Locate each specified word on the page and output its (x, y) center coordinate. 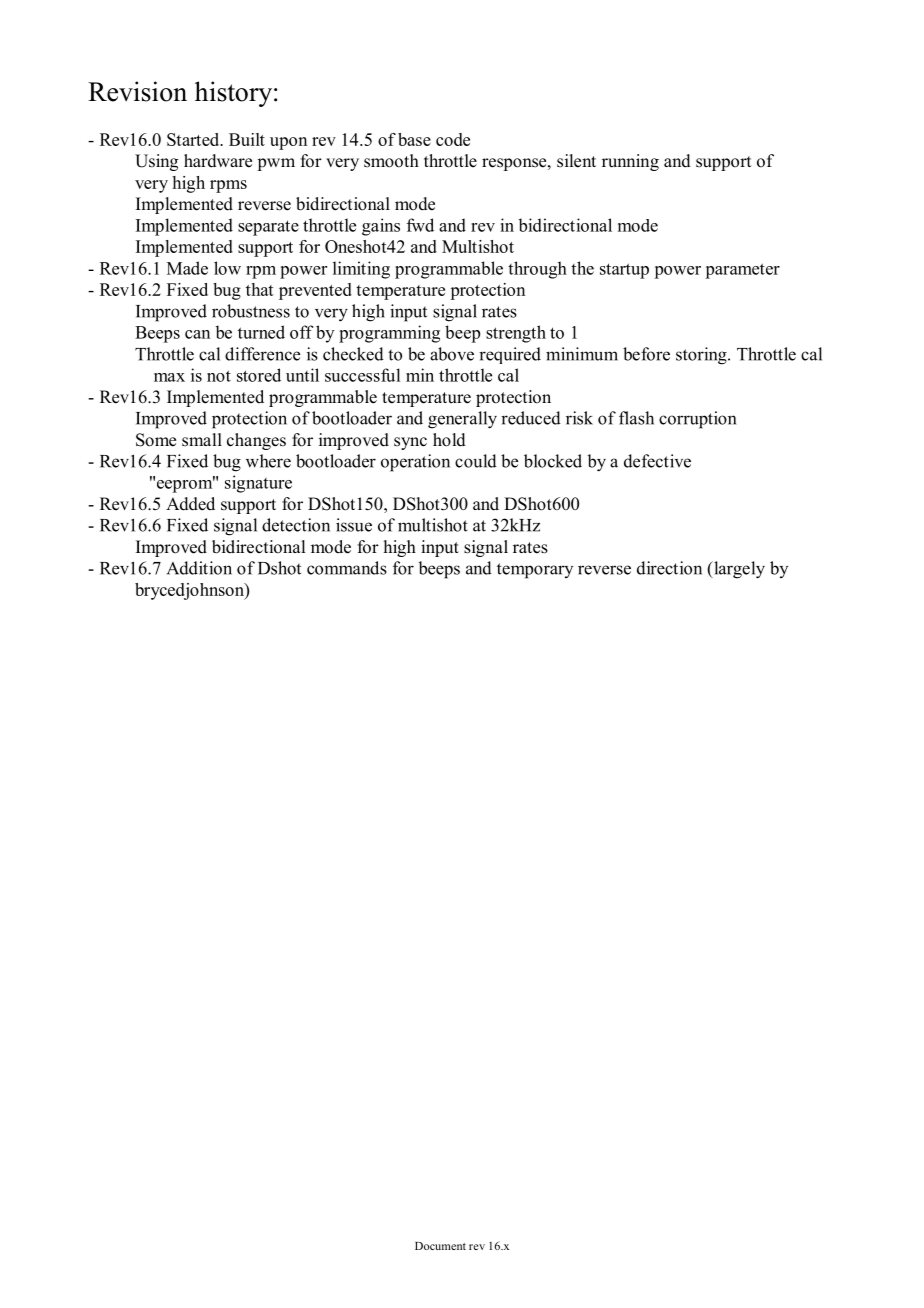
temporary (535, 571)
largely (738, 570)
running (630, 162)
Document (440, 1246)
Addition (199, 568)
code (453, 139)
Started (194, 139)
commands (347, 568)
